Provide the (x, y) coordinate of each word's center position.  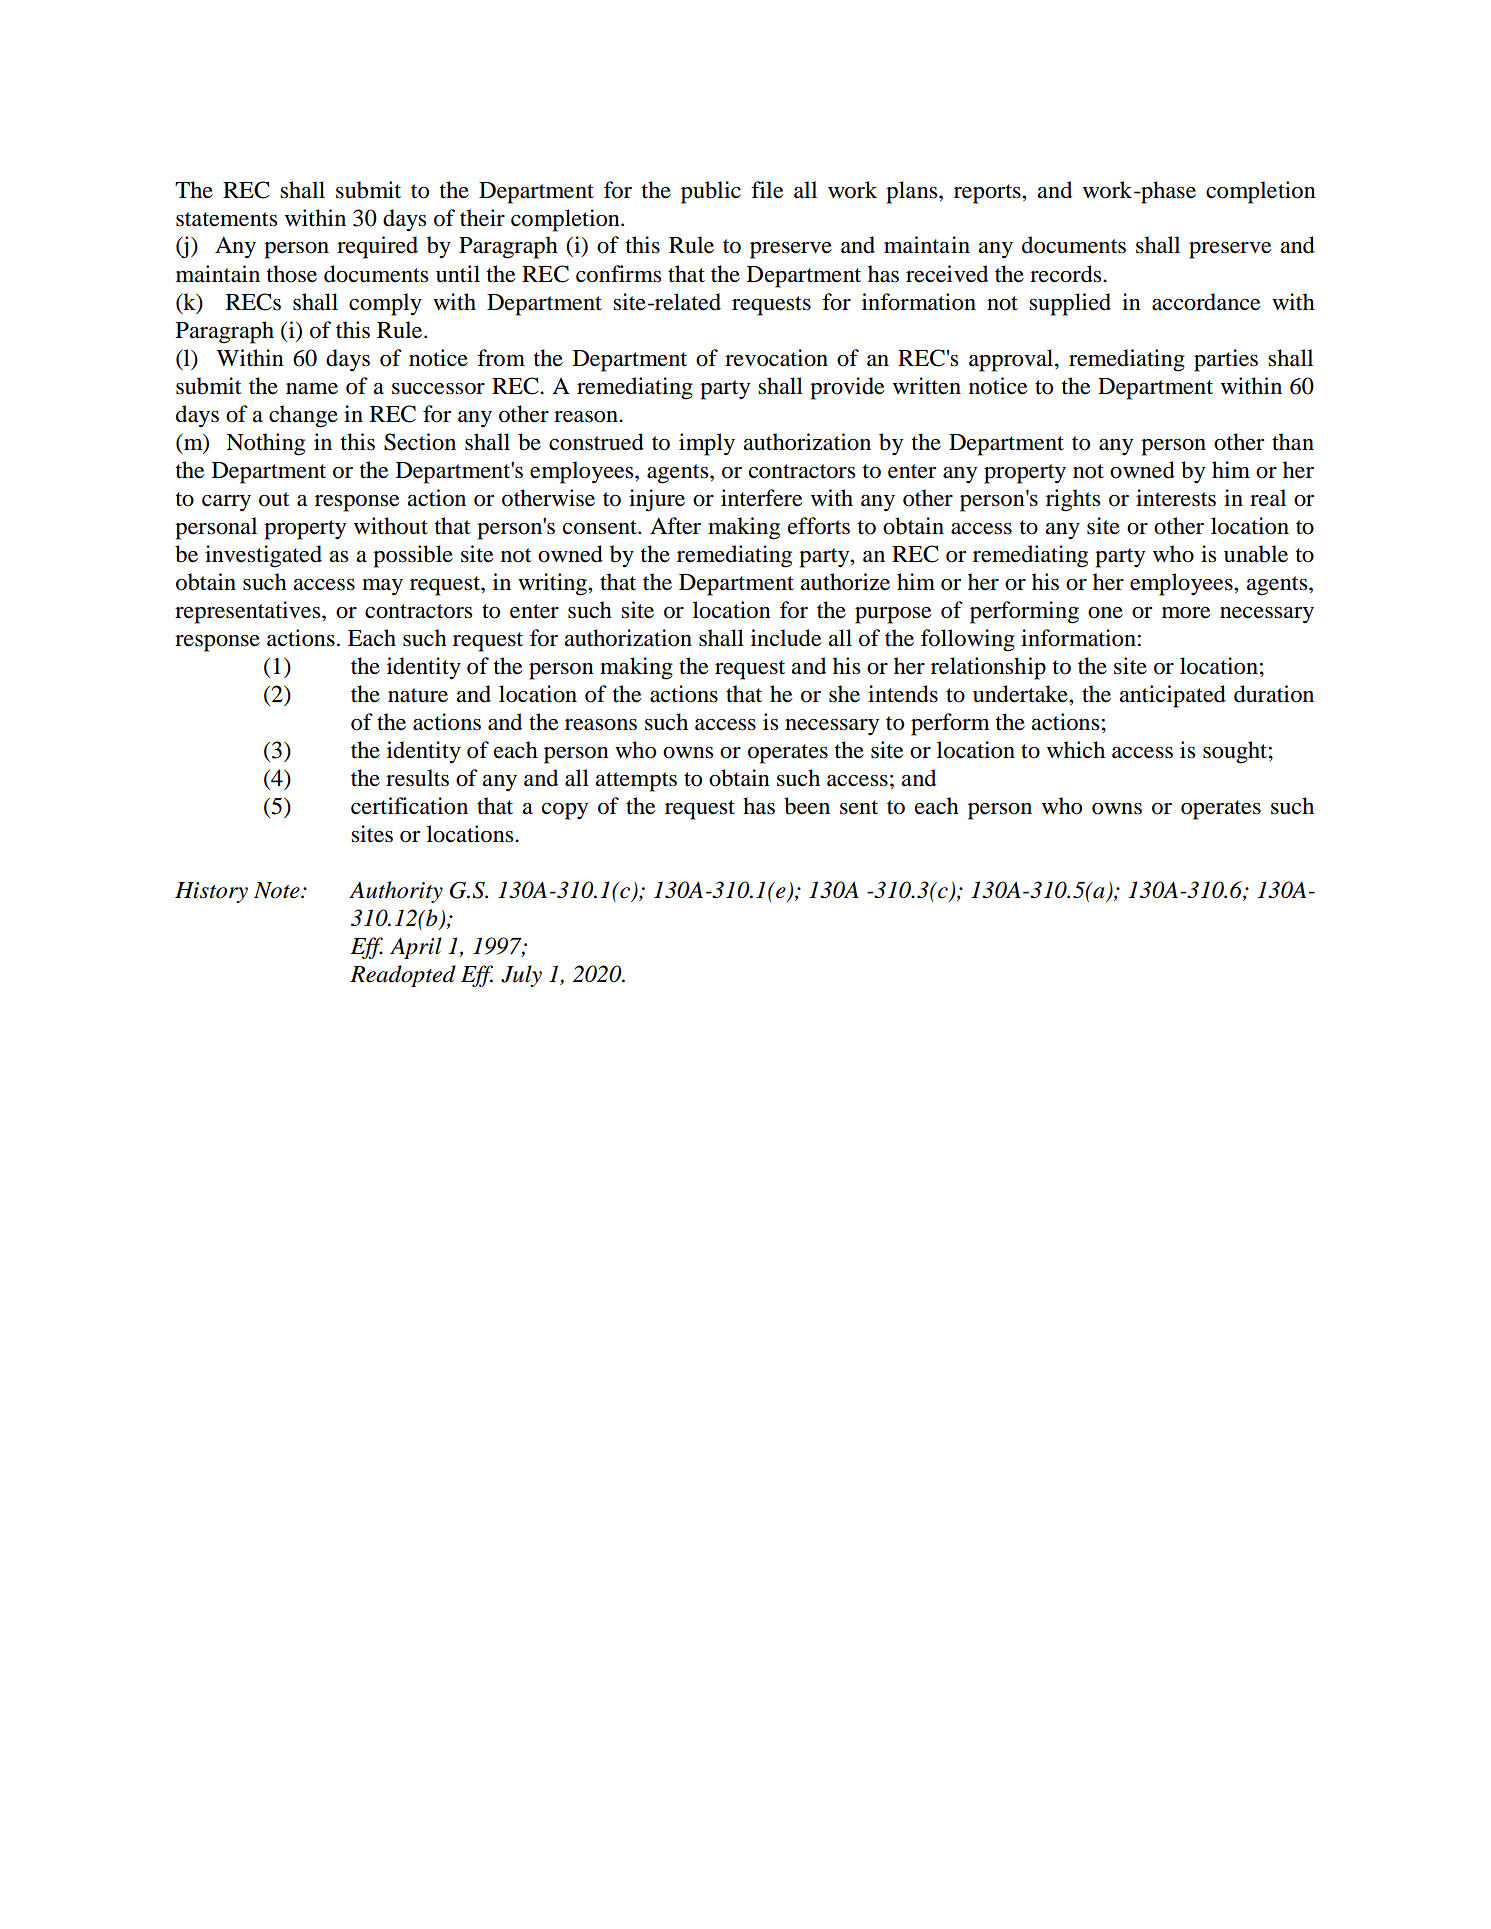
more (1186, 613)
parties (1226, 360)
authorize (845, 582)
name (312, 389)
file (767, 190)
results (417, 778)
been (807, 806)
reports (988, 194)
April (416, 948)
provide (847, 388)
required (377, 247)
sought (1235, 752)
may (382, 587)
